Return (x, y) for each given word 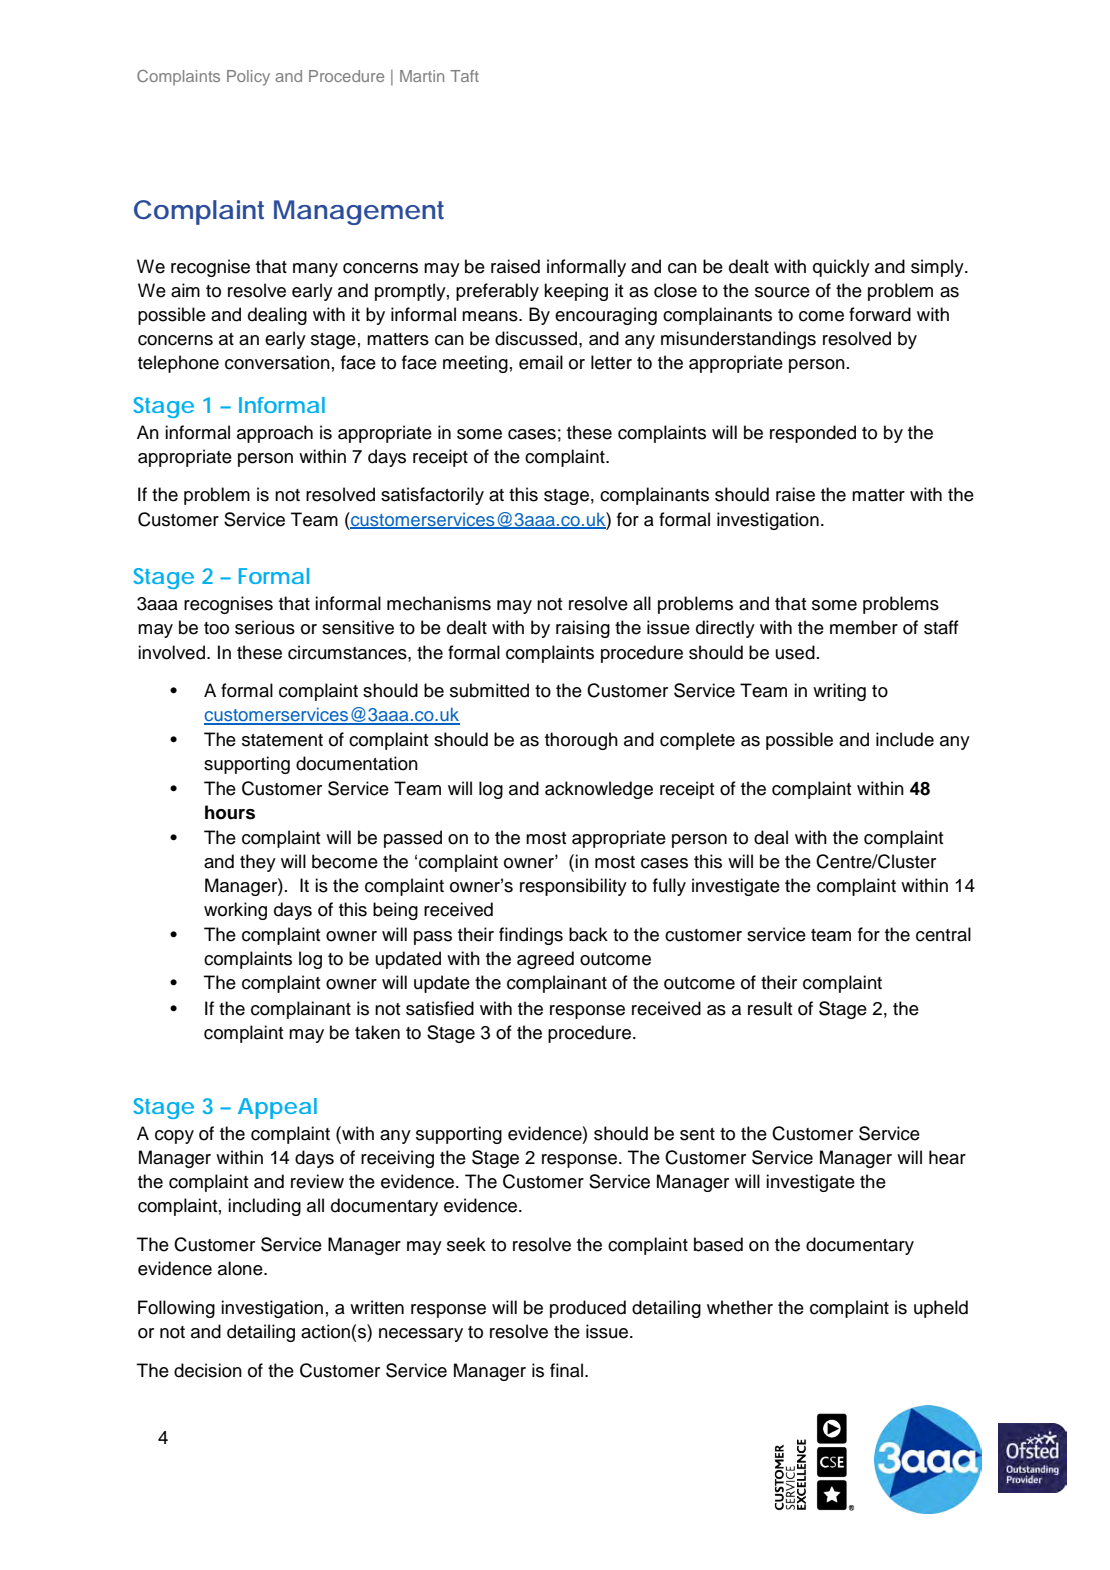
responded (813, 434)
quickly (841, 268)
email (541, 362)
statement (282, 740)
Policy (248, 78)
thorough (581, 741)
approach (275, 434)
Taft (464, 76)
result (770, 1008)
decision (208, 1370)
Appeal (277, 1108)
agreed (545, 960)
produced (588, 1309)
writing (839, 692)
